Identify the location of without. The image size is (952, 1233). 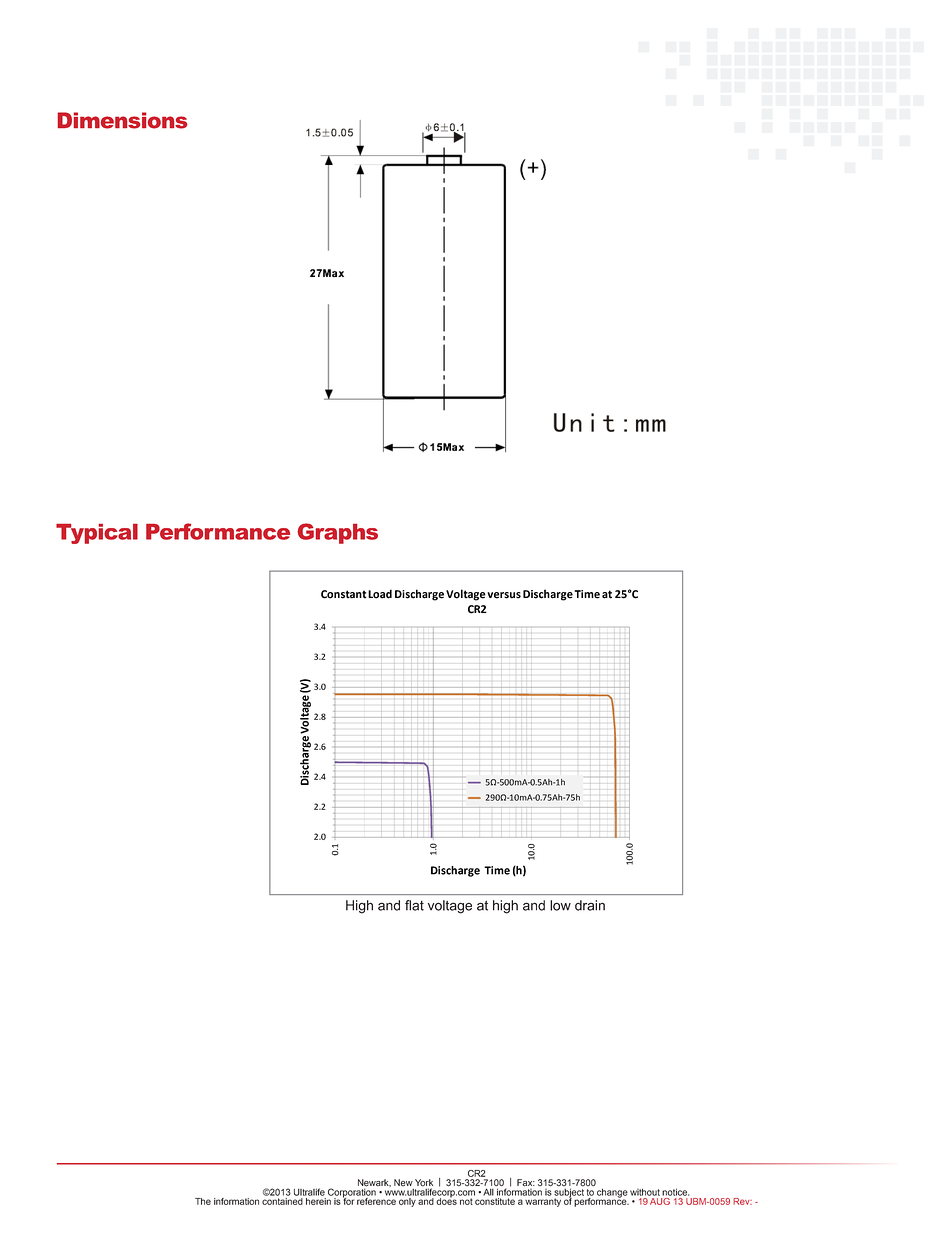
(645, 1192).
